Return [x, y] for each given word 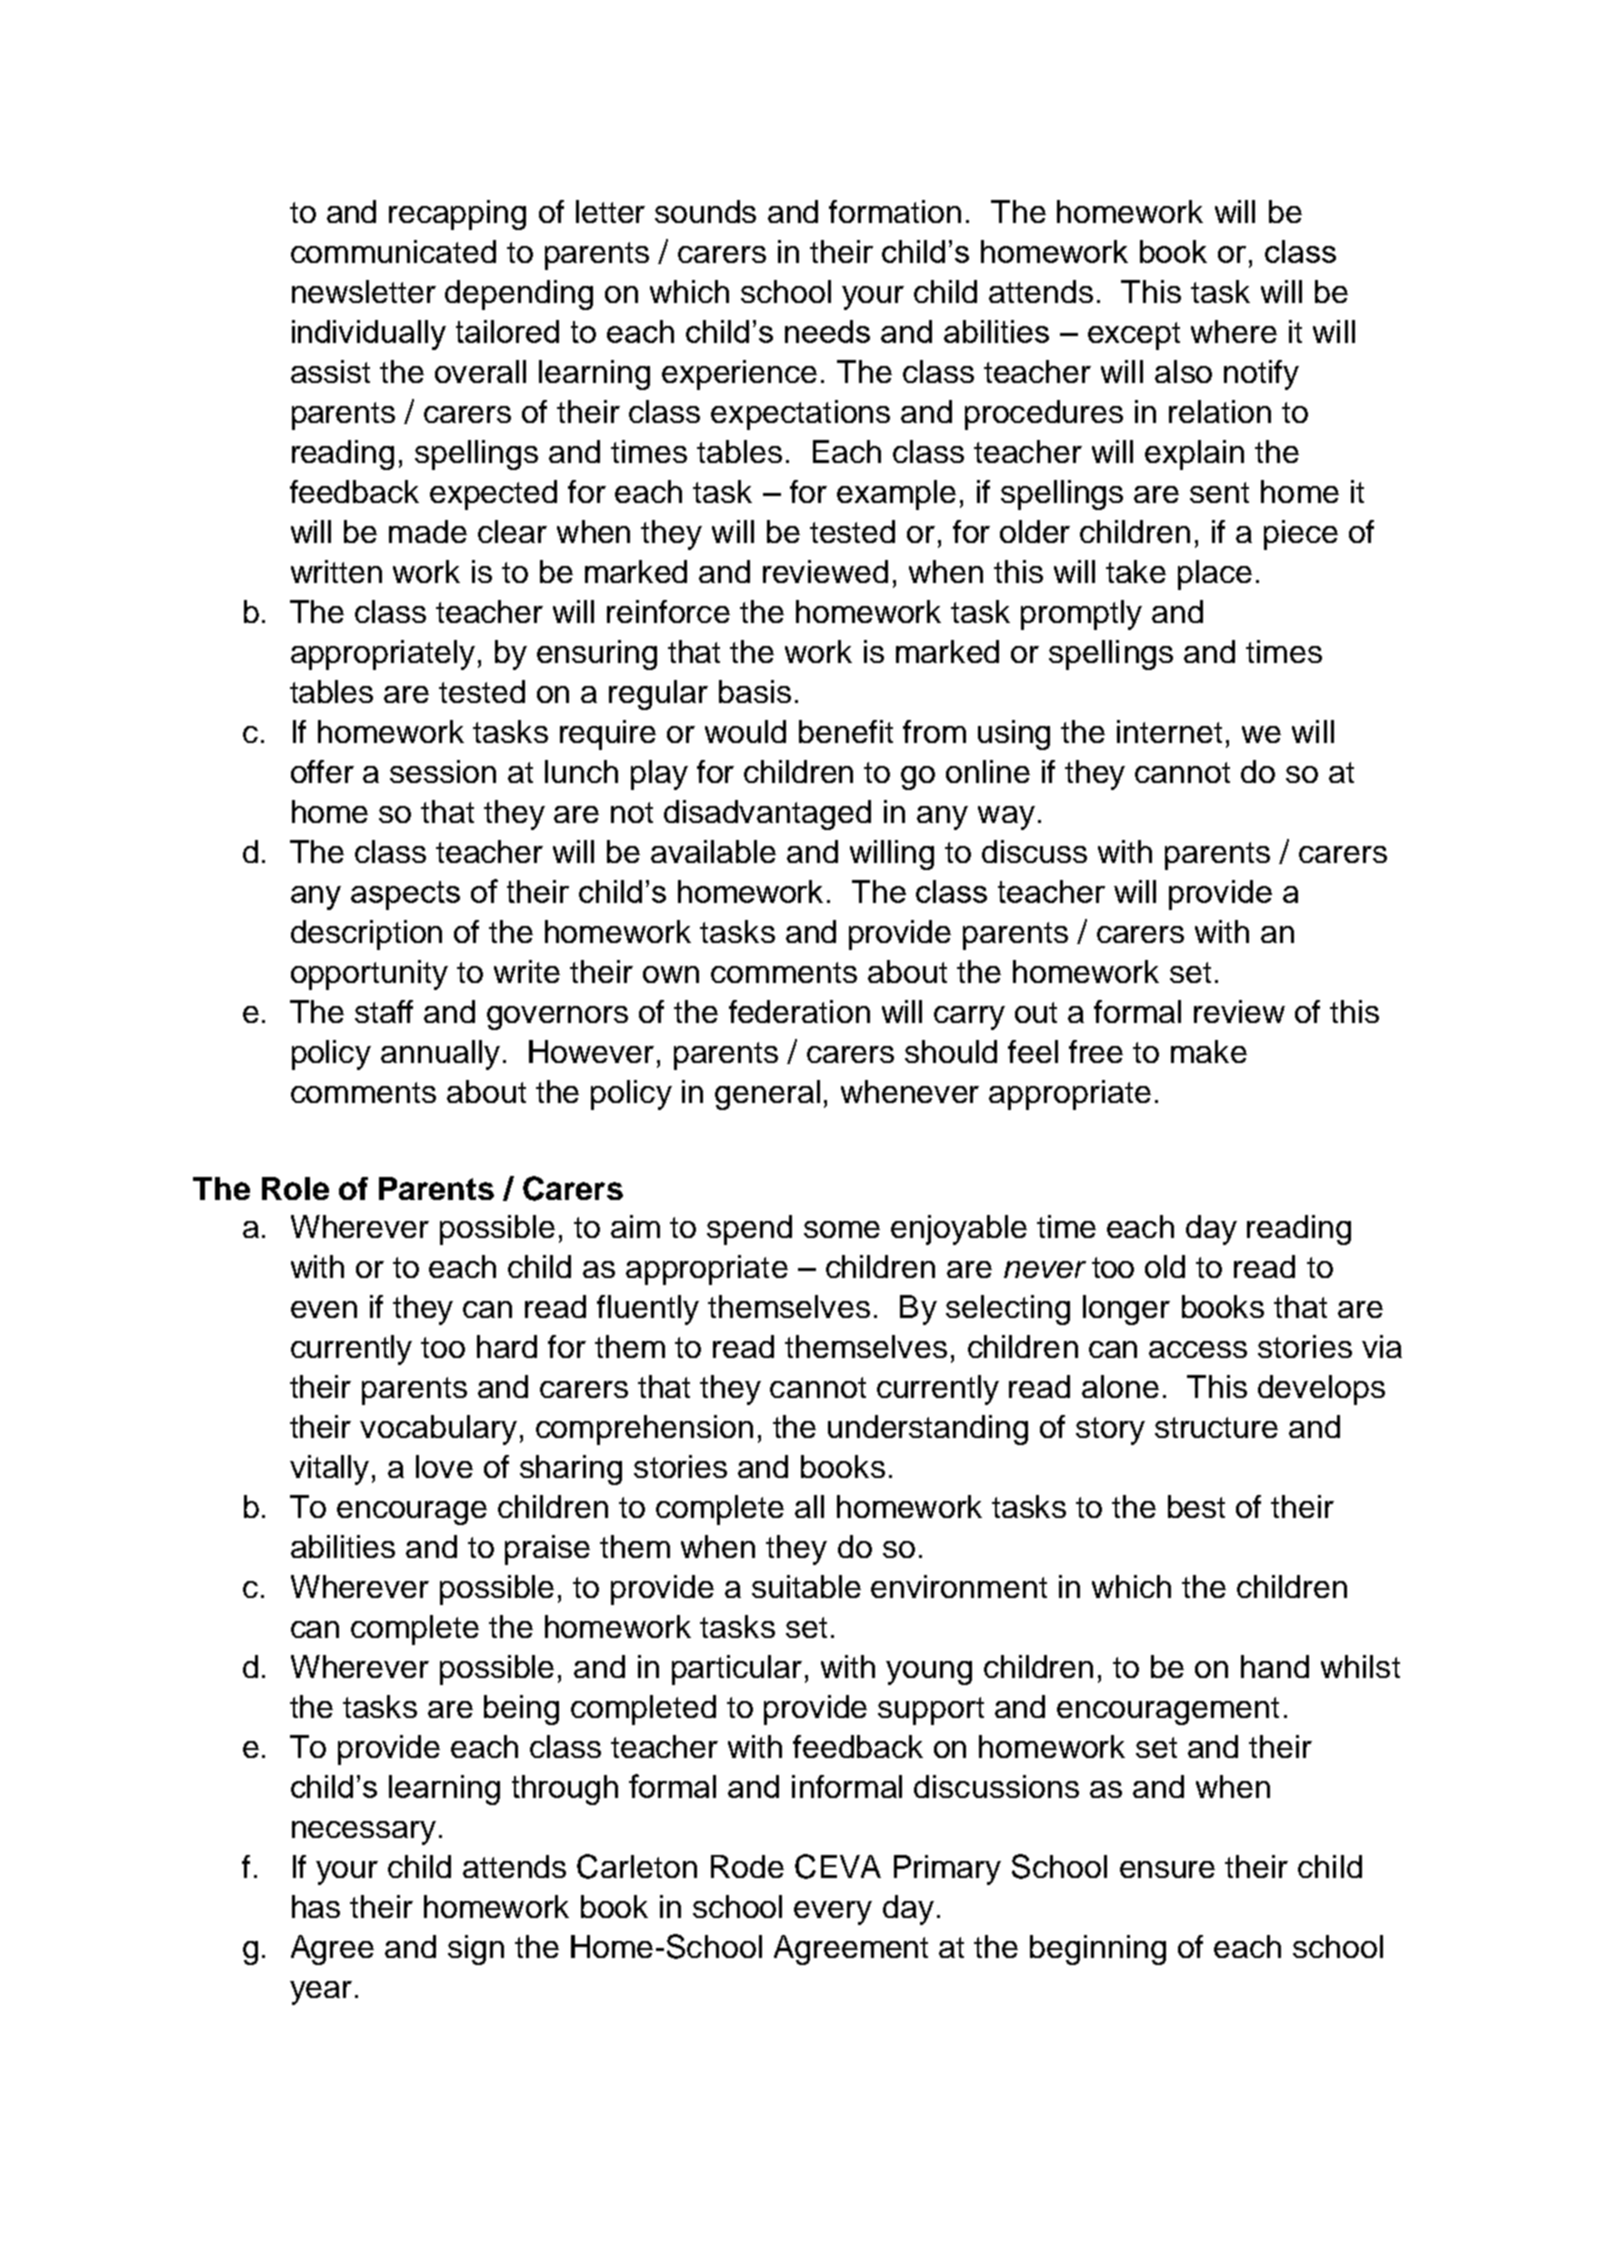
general [767, 1095]
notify [1261, 375]
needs [827, 331]
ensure [1167, 1869]
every [833, 1913]
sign [476, 1950]
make [1209, 1051]
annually [440, 1055]
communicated [393, 251]
